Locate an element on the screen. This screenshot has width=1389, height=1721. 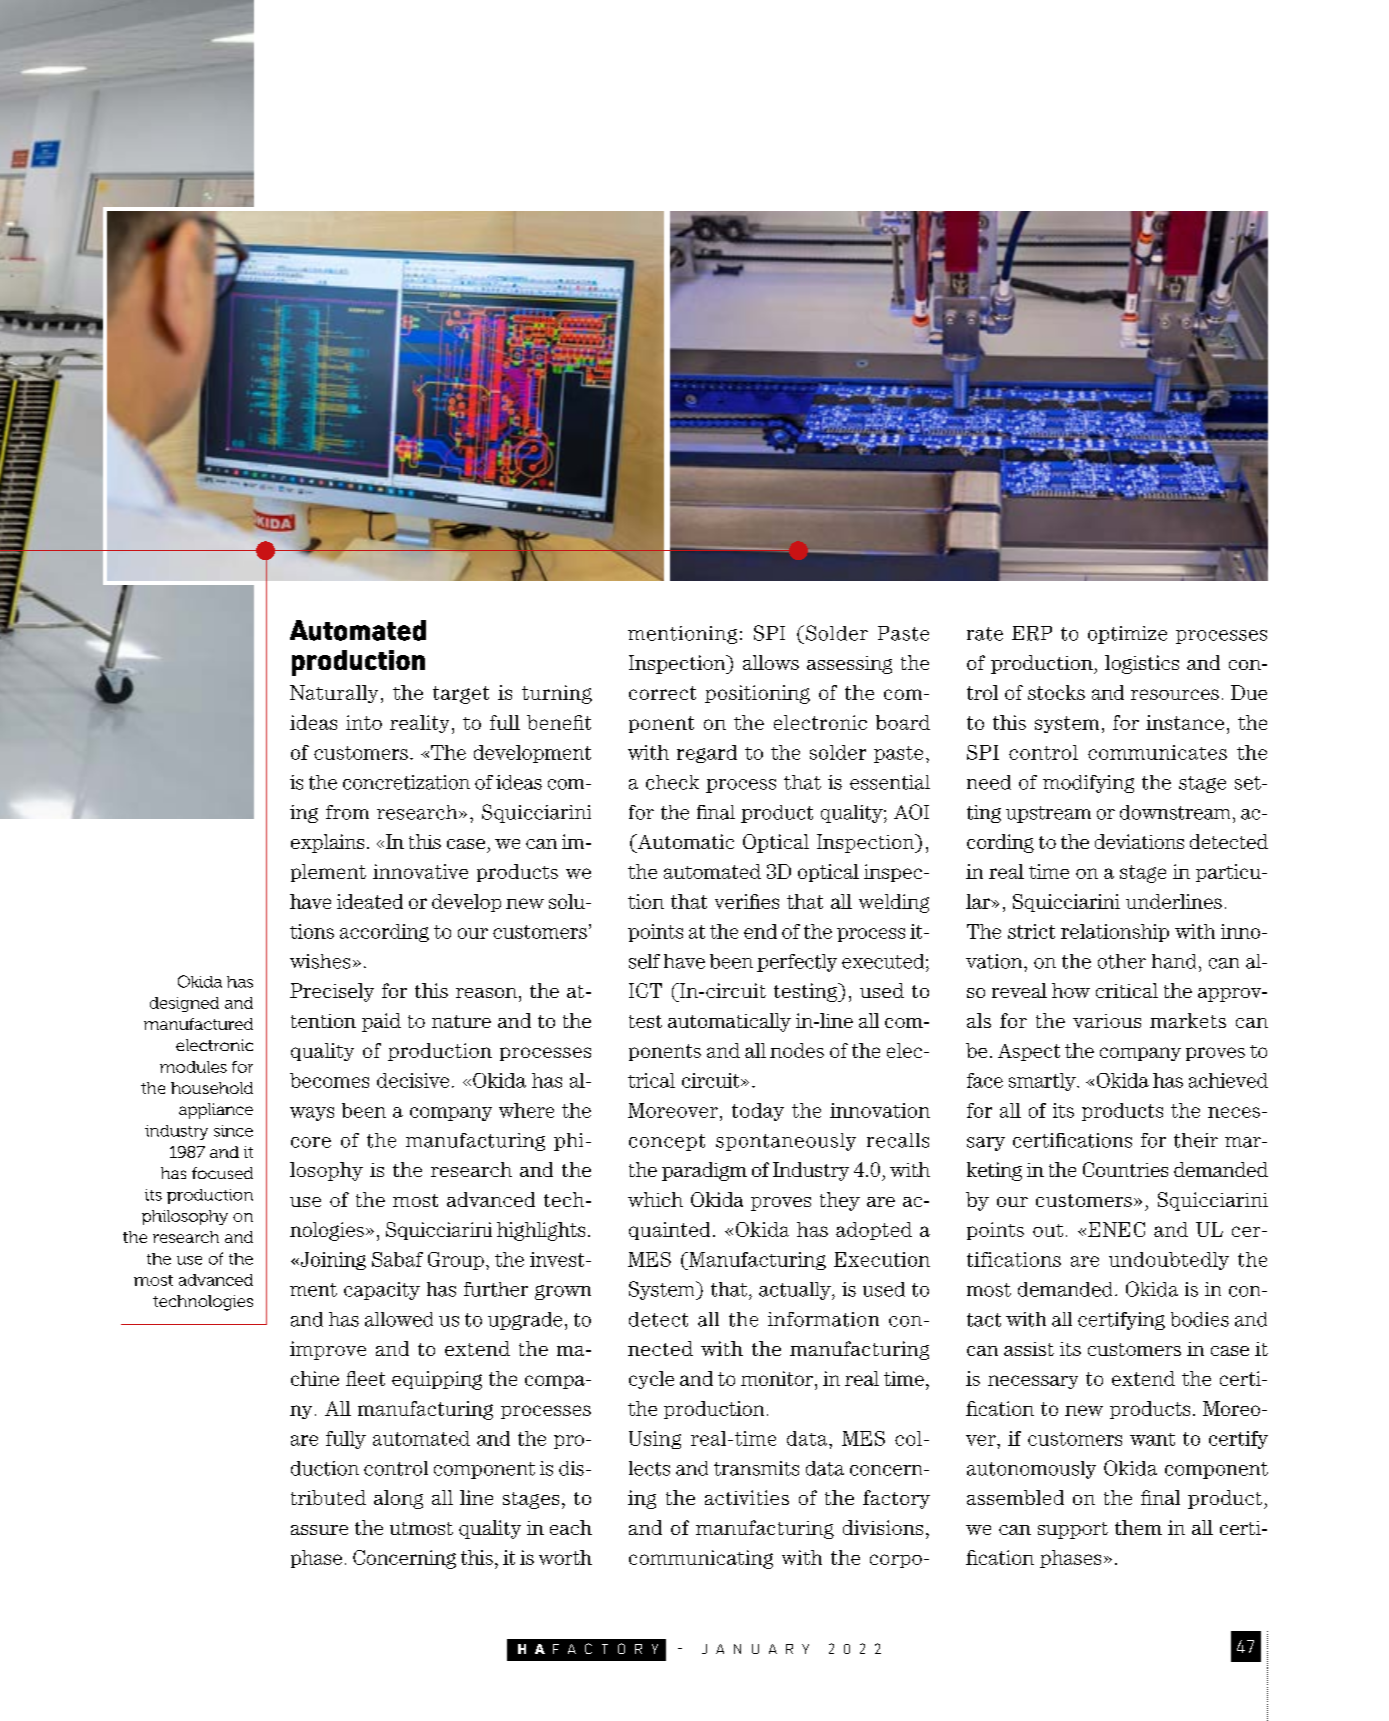
improve is located at coordinates (328, 1350).
